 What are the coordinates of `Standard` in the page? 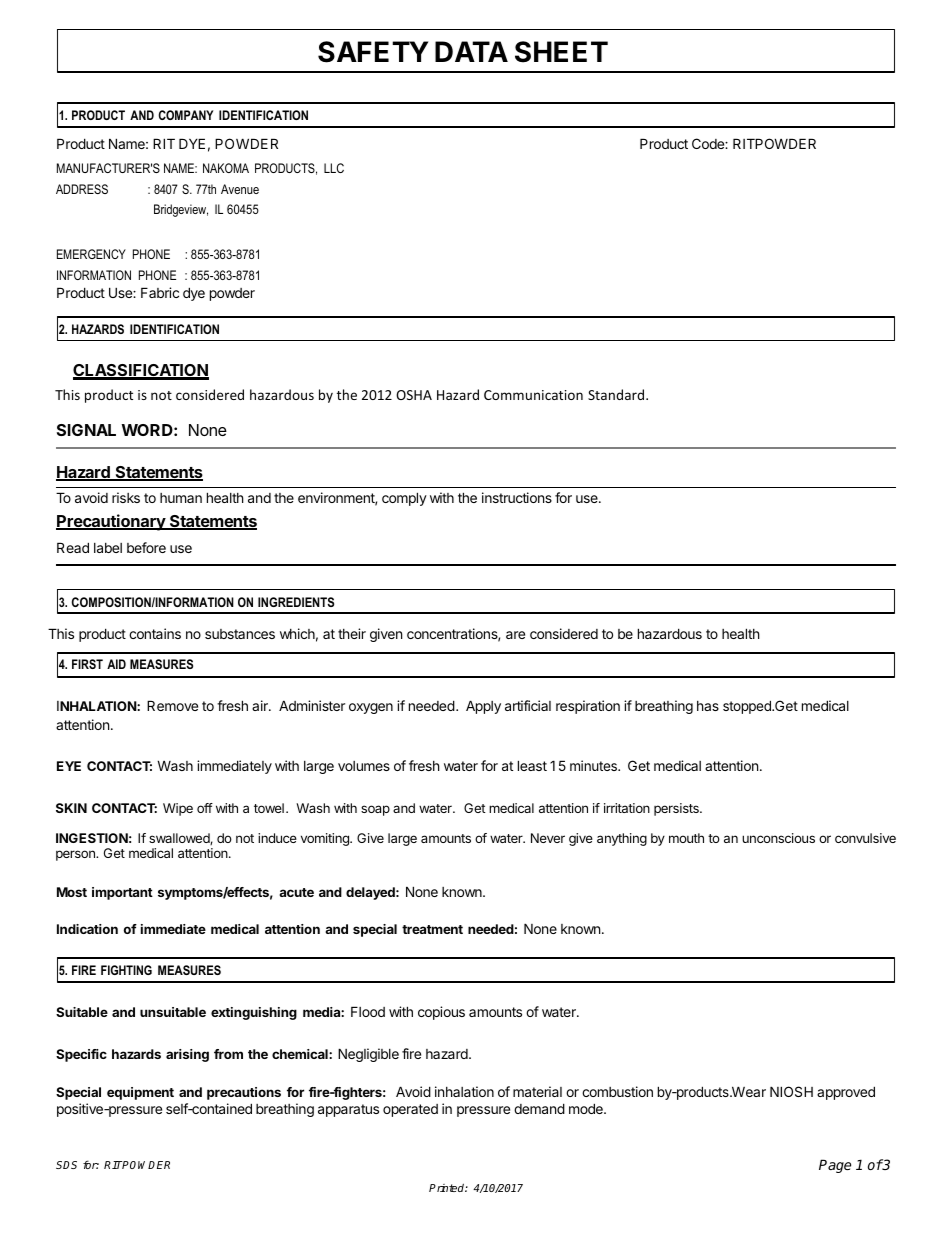 It's located at (617, 394).
